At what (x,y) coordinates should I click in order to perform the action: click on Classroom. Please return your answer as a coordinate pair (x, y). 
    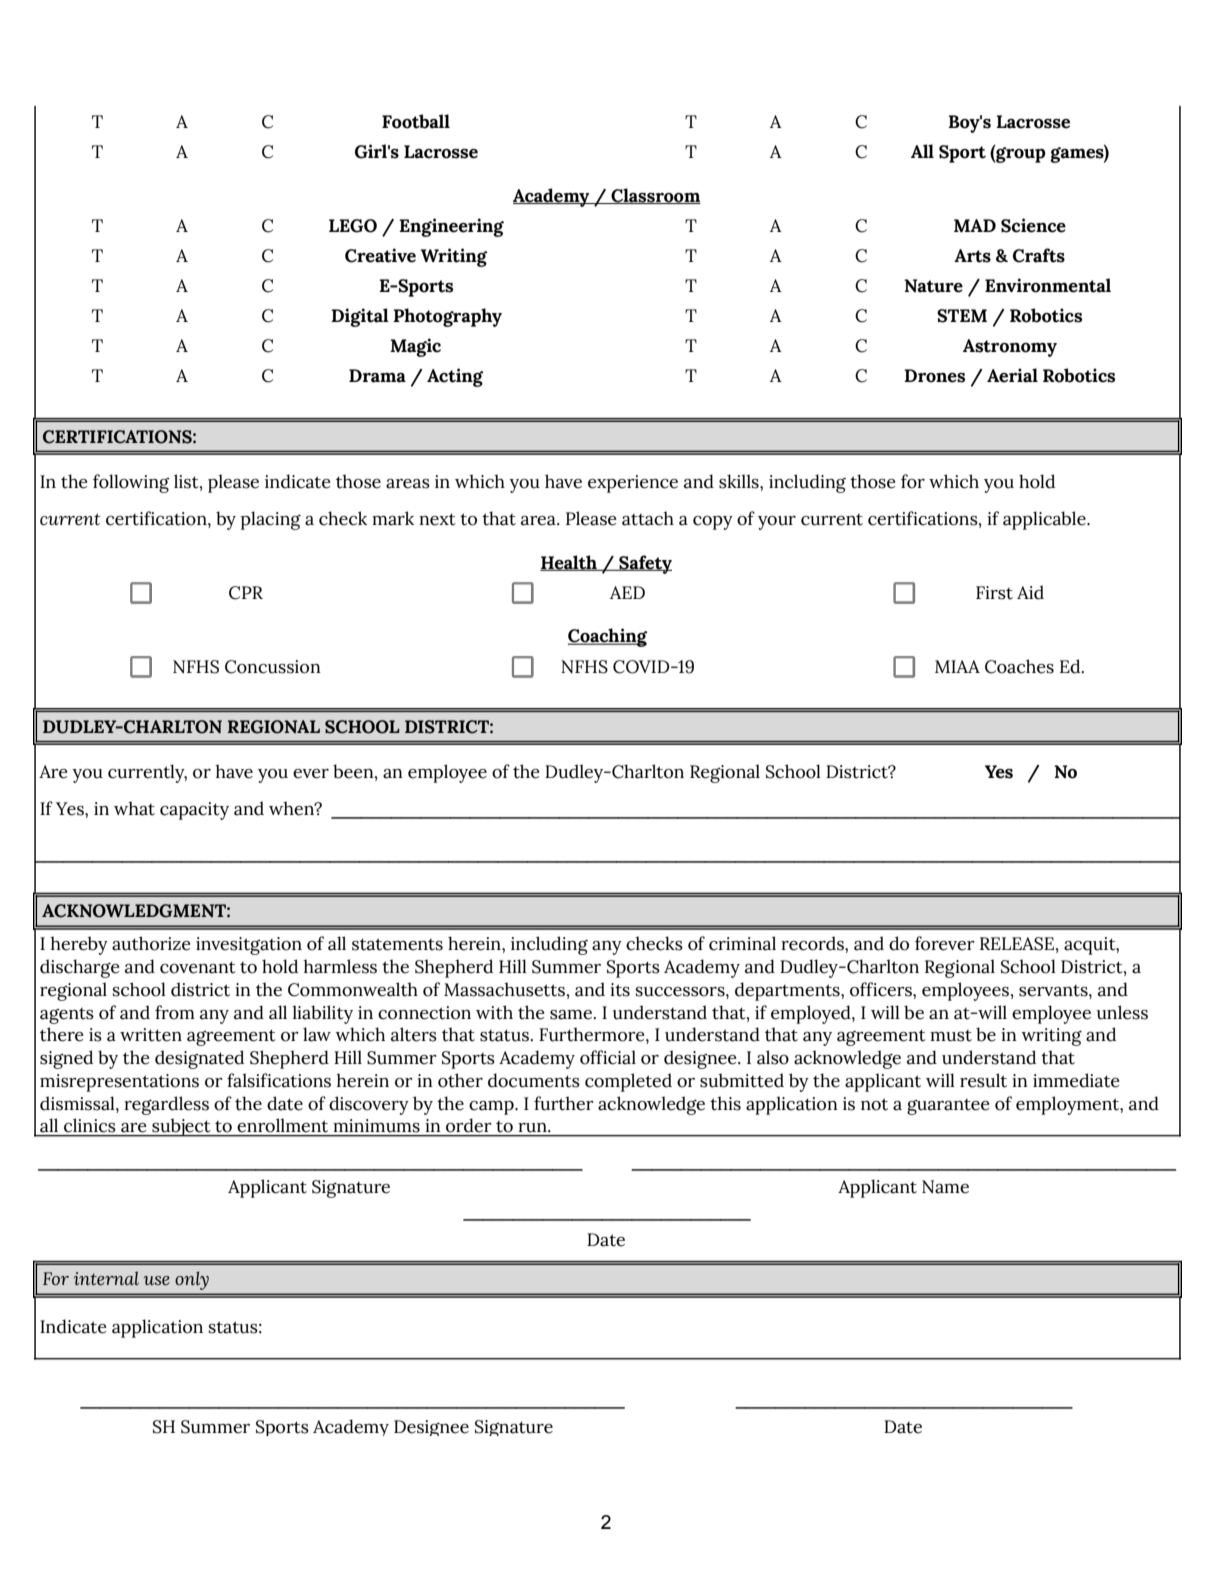
    Looking at the image, I should click on (655, 196).
